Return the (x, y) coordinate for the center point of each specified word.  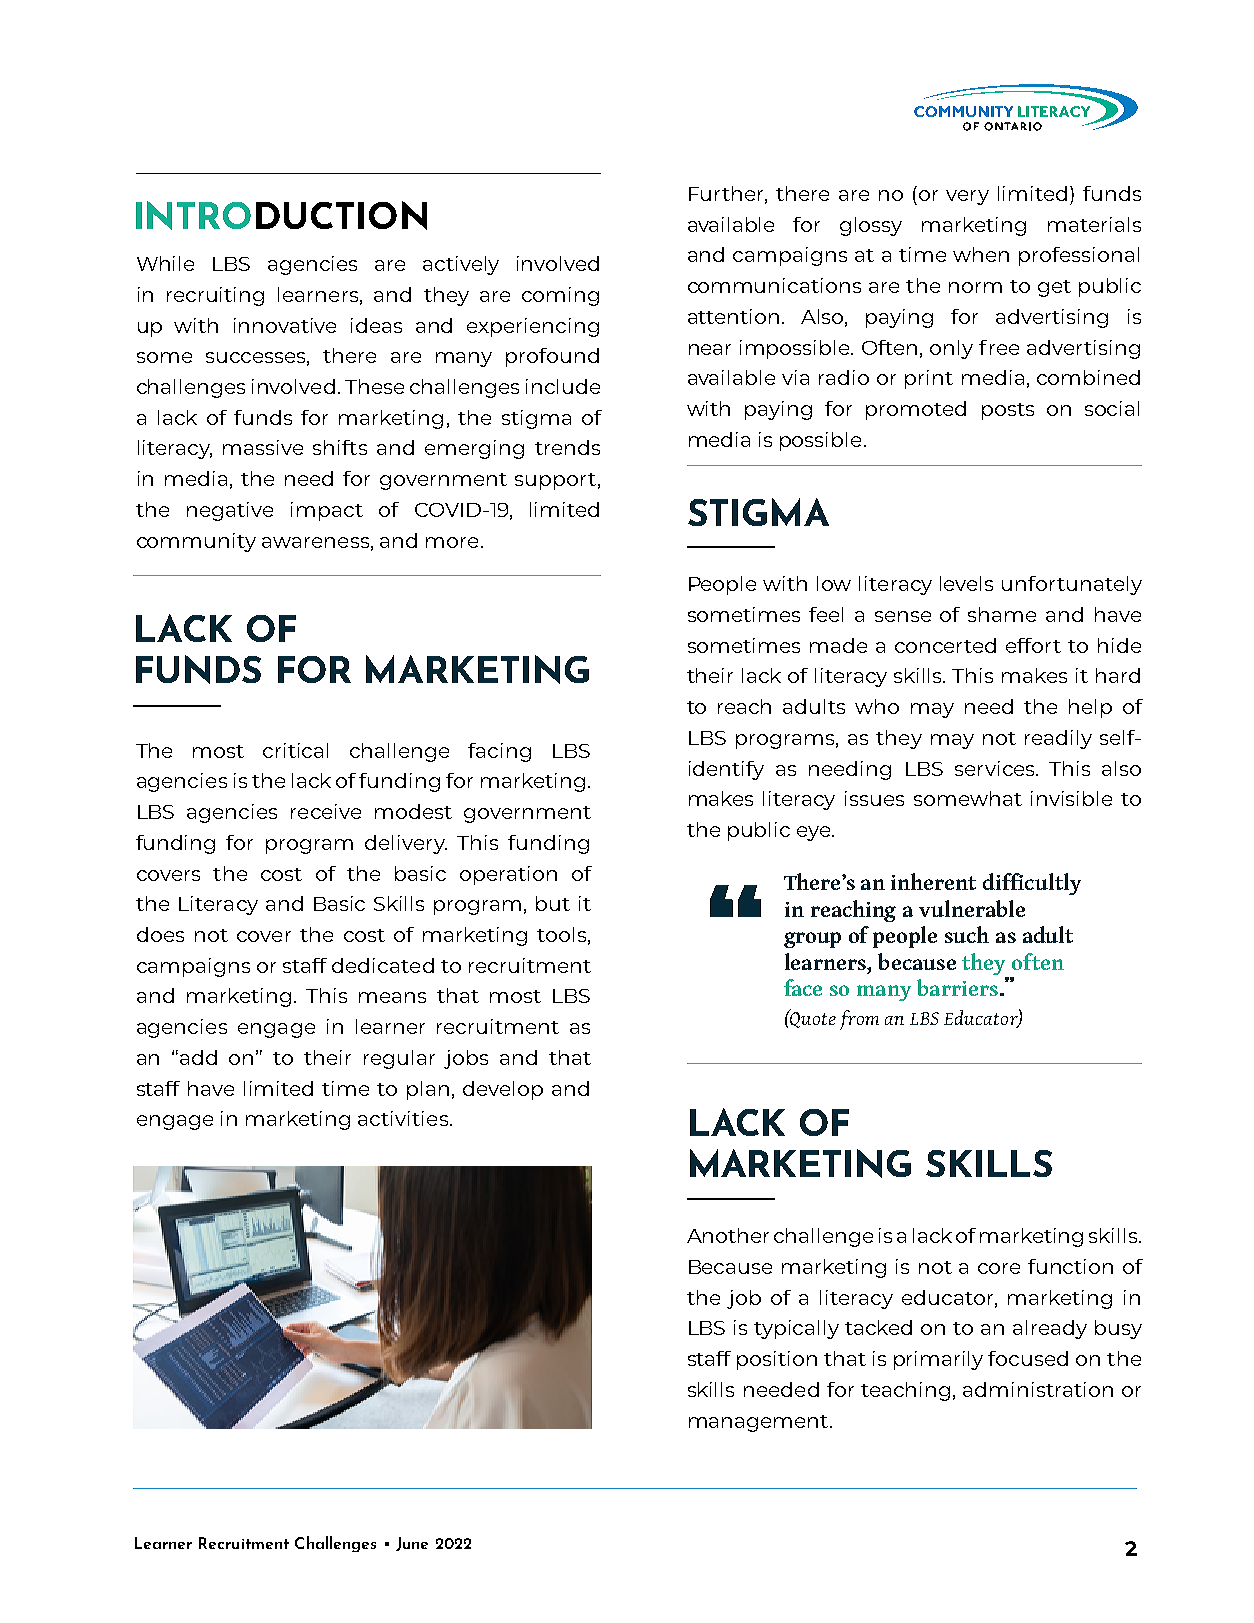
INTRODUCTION (281, 215)
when (981, 254)
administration (1038, 1389)
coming (560, 296)
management (760, 1423)
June (412, 1544)
